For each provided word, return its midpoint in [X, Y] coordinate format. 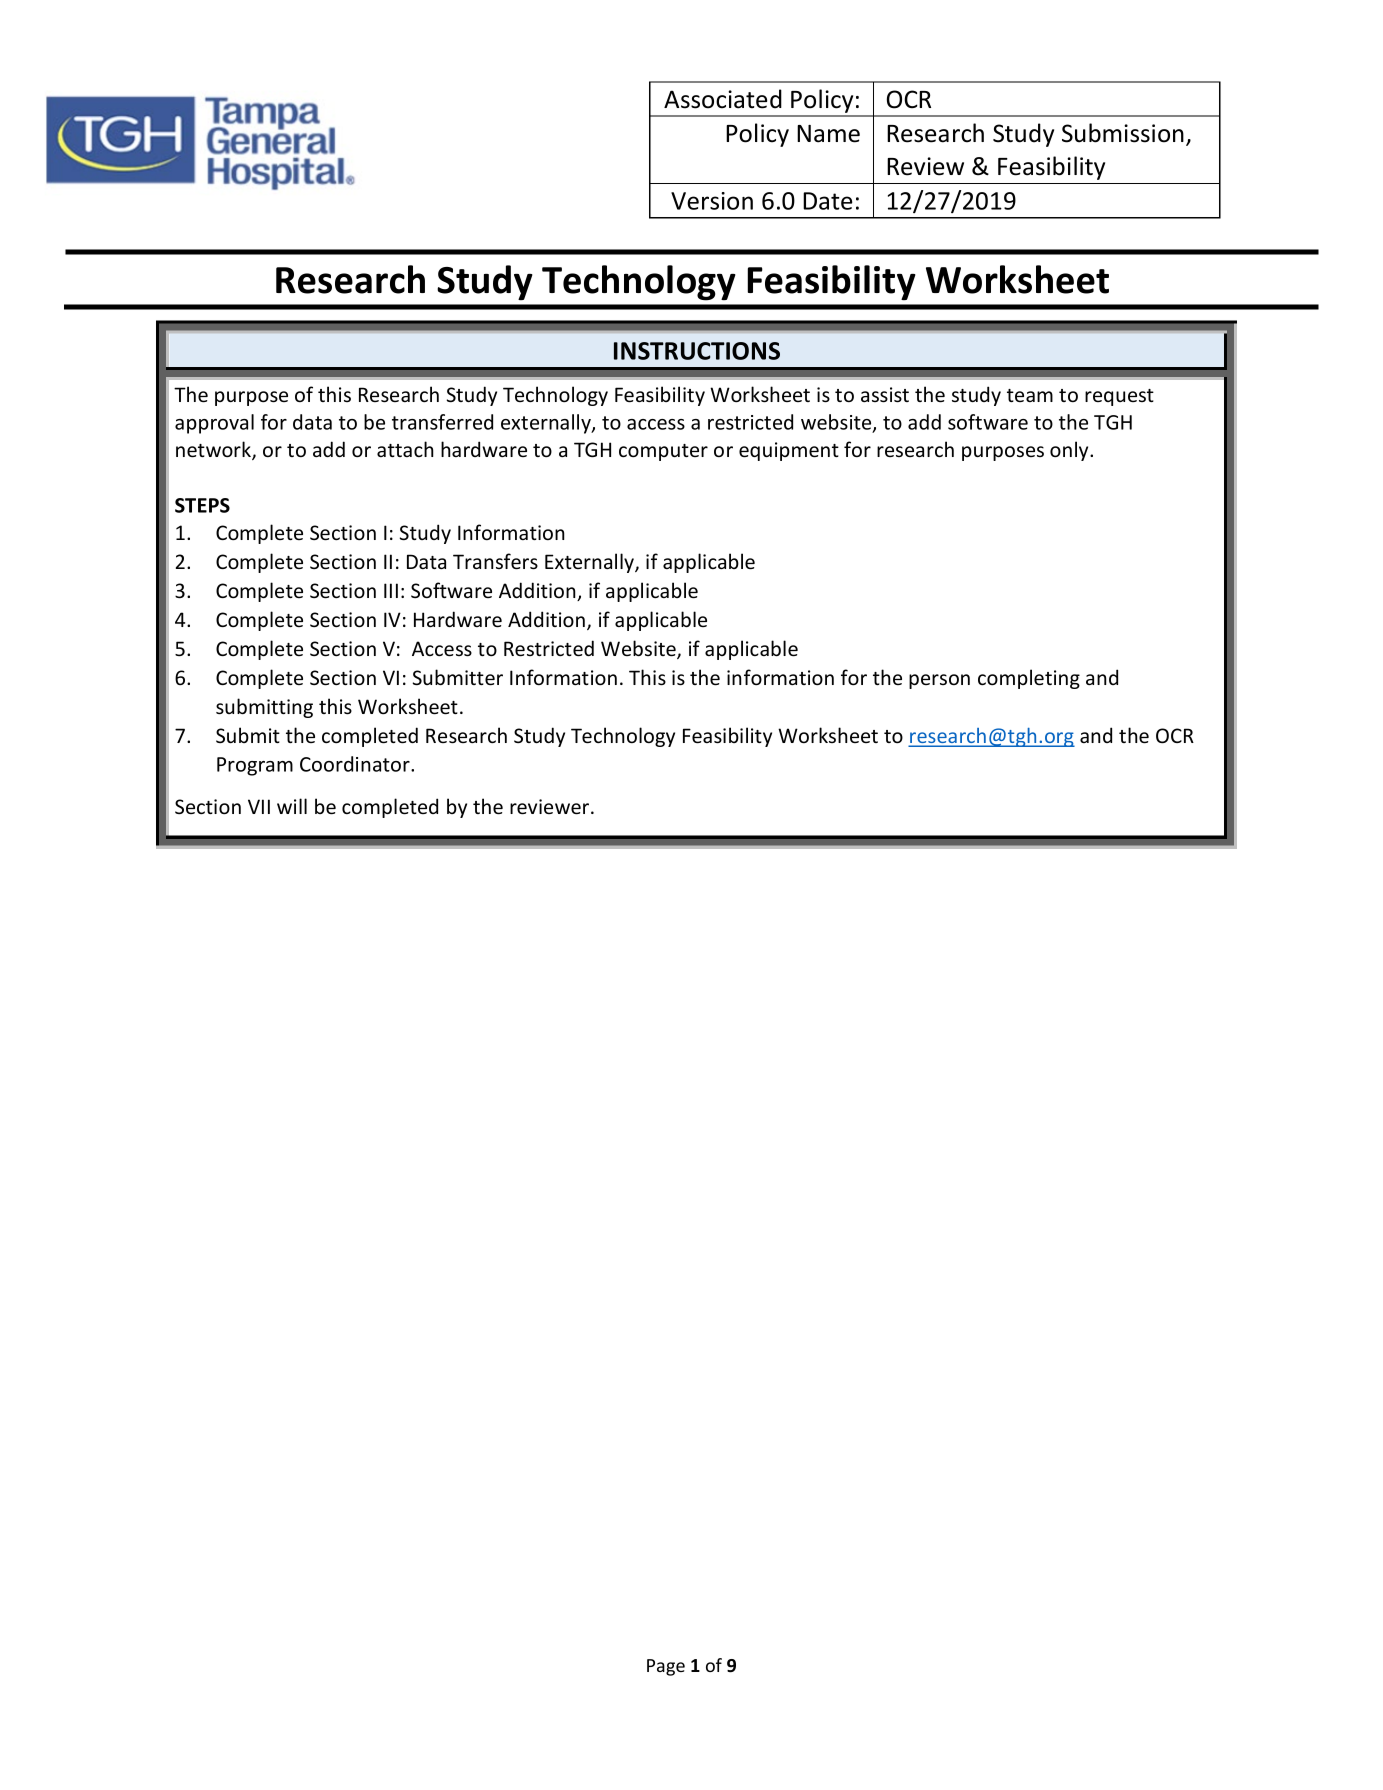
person [939, 681]
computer [663, 452]
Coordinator [356, 764]
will [292, 806]
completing [1029, 679]
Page [666, 1667]
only [1070, 451]
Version [712, 201]
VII [259, 806]
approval [214, 424]
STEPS [202, 505]
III [391, 590]
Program [255, 766]
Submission [1123, 133]
